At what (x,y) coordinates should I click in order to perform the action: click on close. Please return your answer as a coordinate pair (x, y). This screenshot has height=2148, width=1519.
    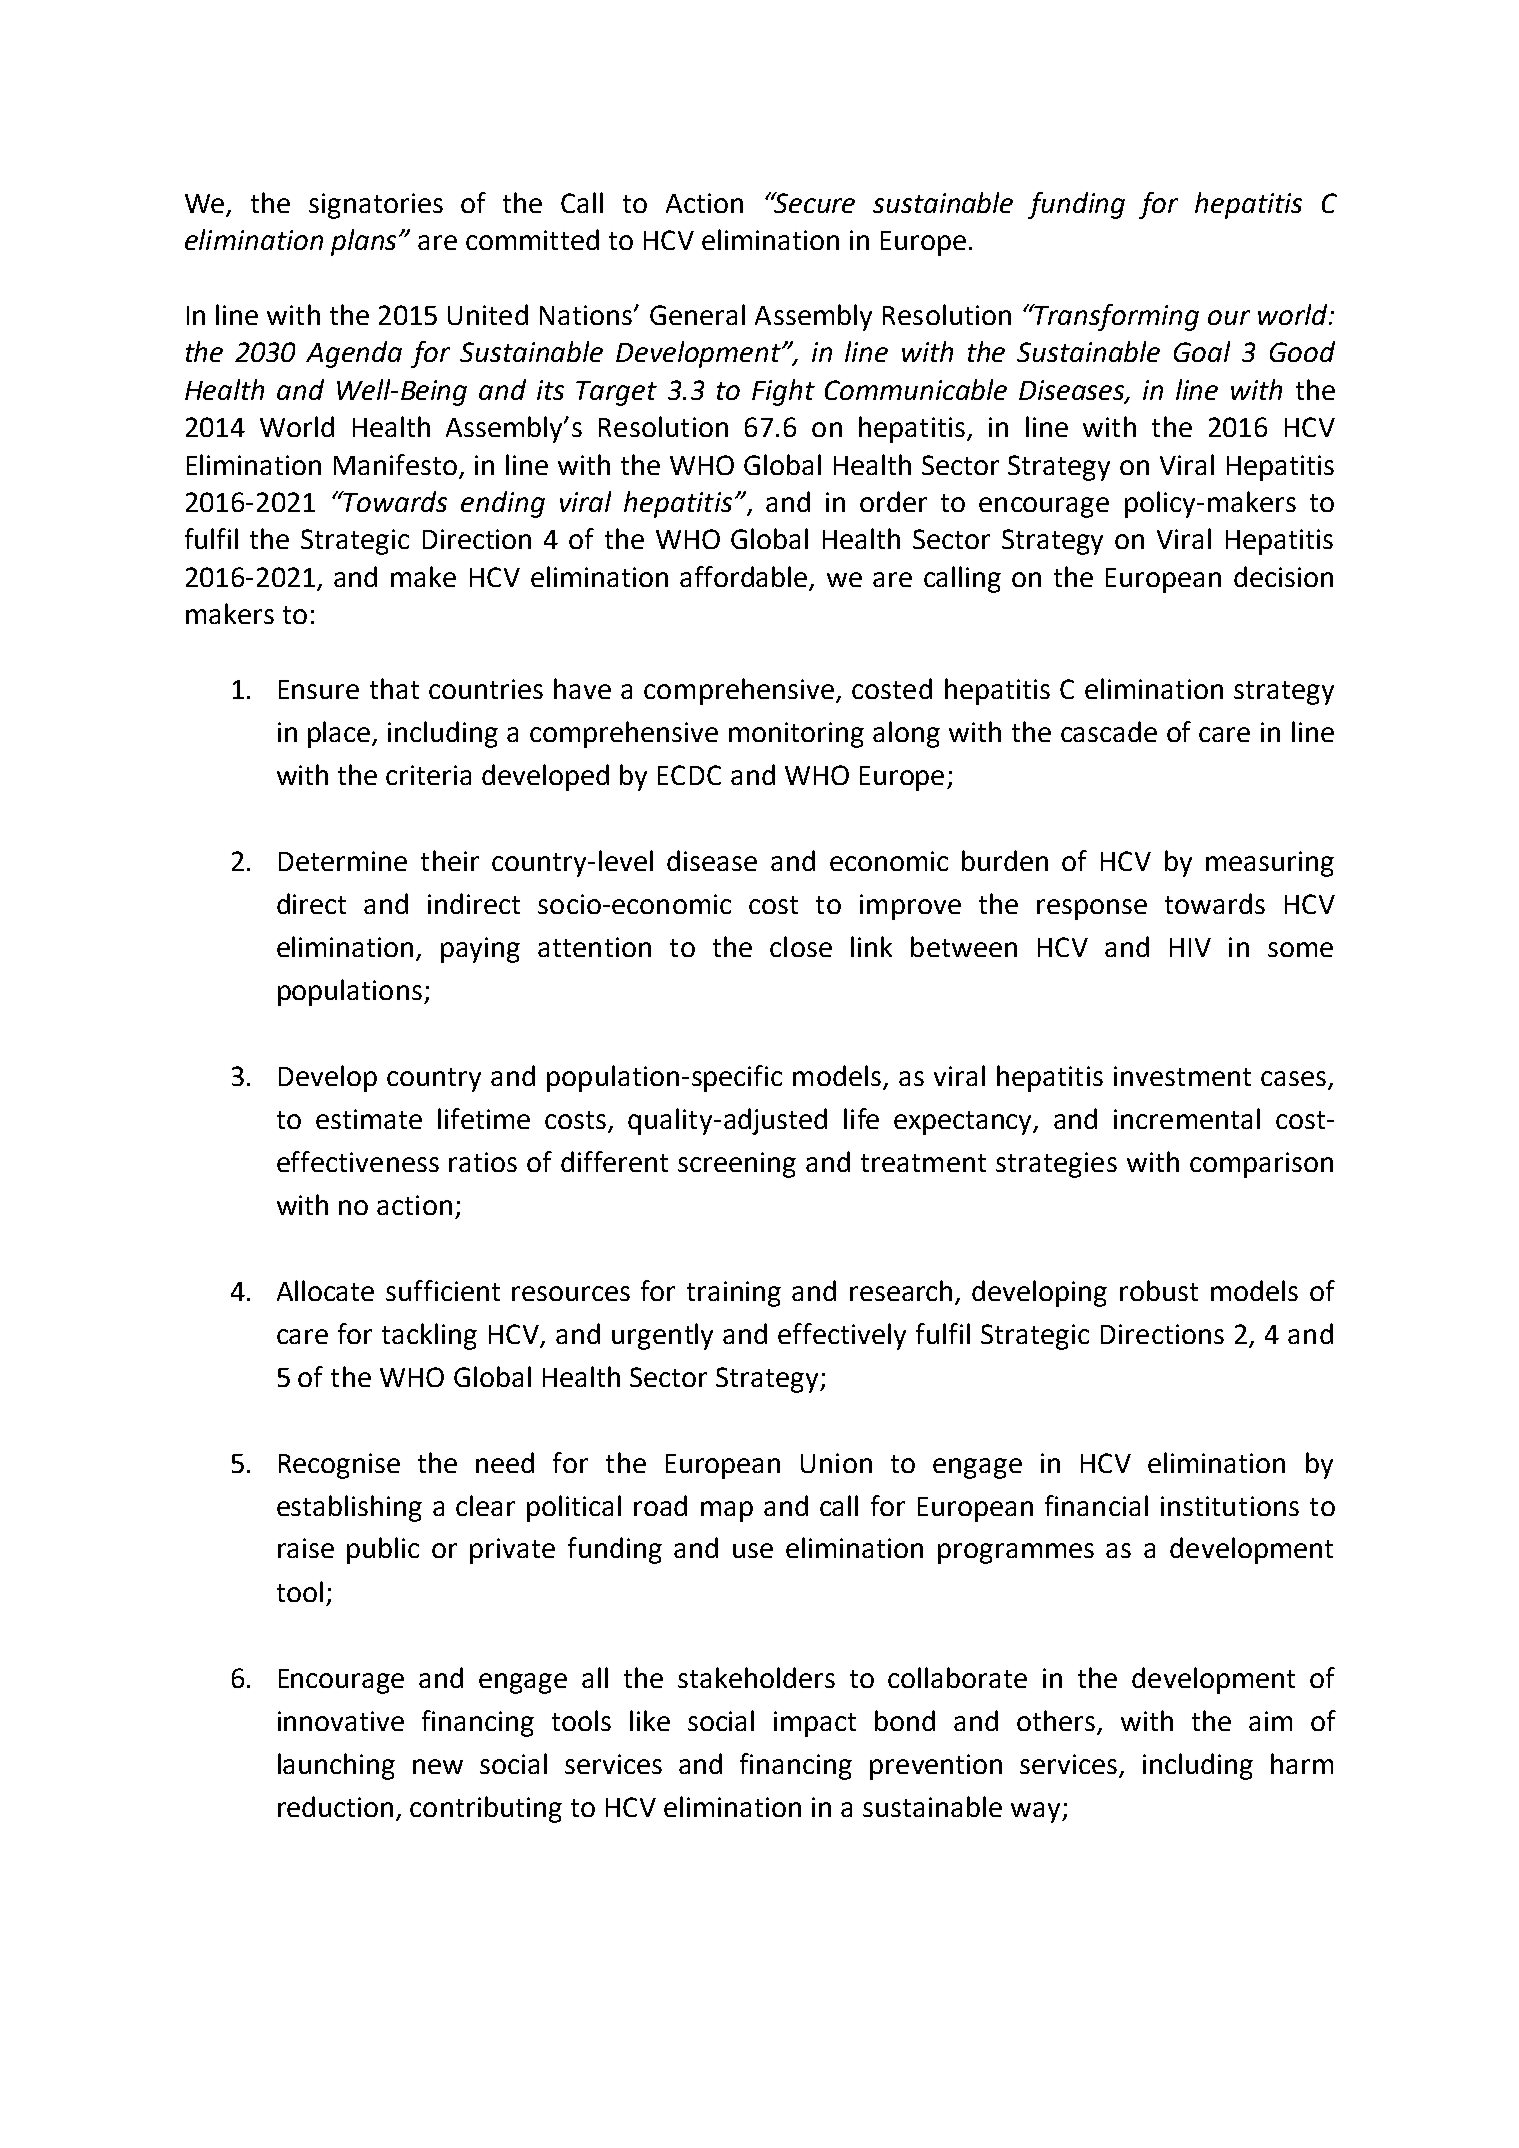
    Looking at the image, I should click on (801, 946).
